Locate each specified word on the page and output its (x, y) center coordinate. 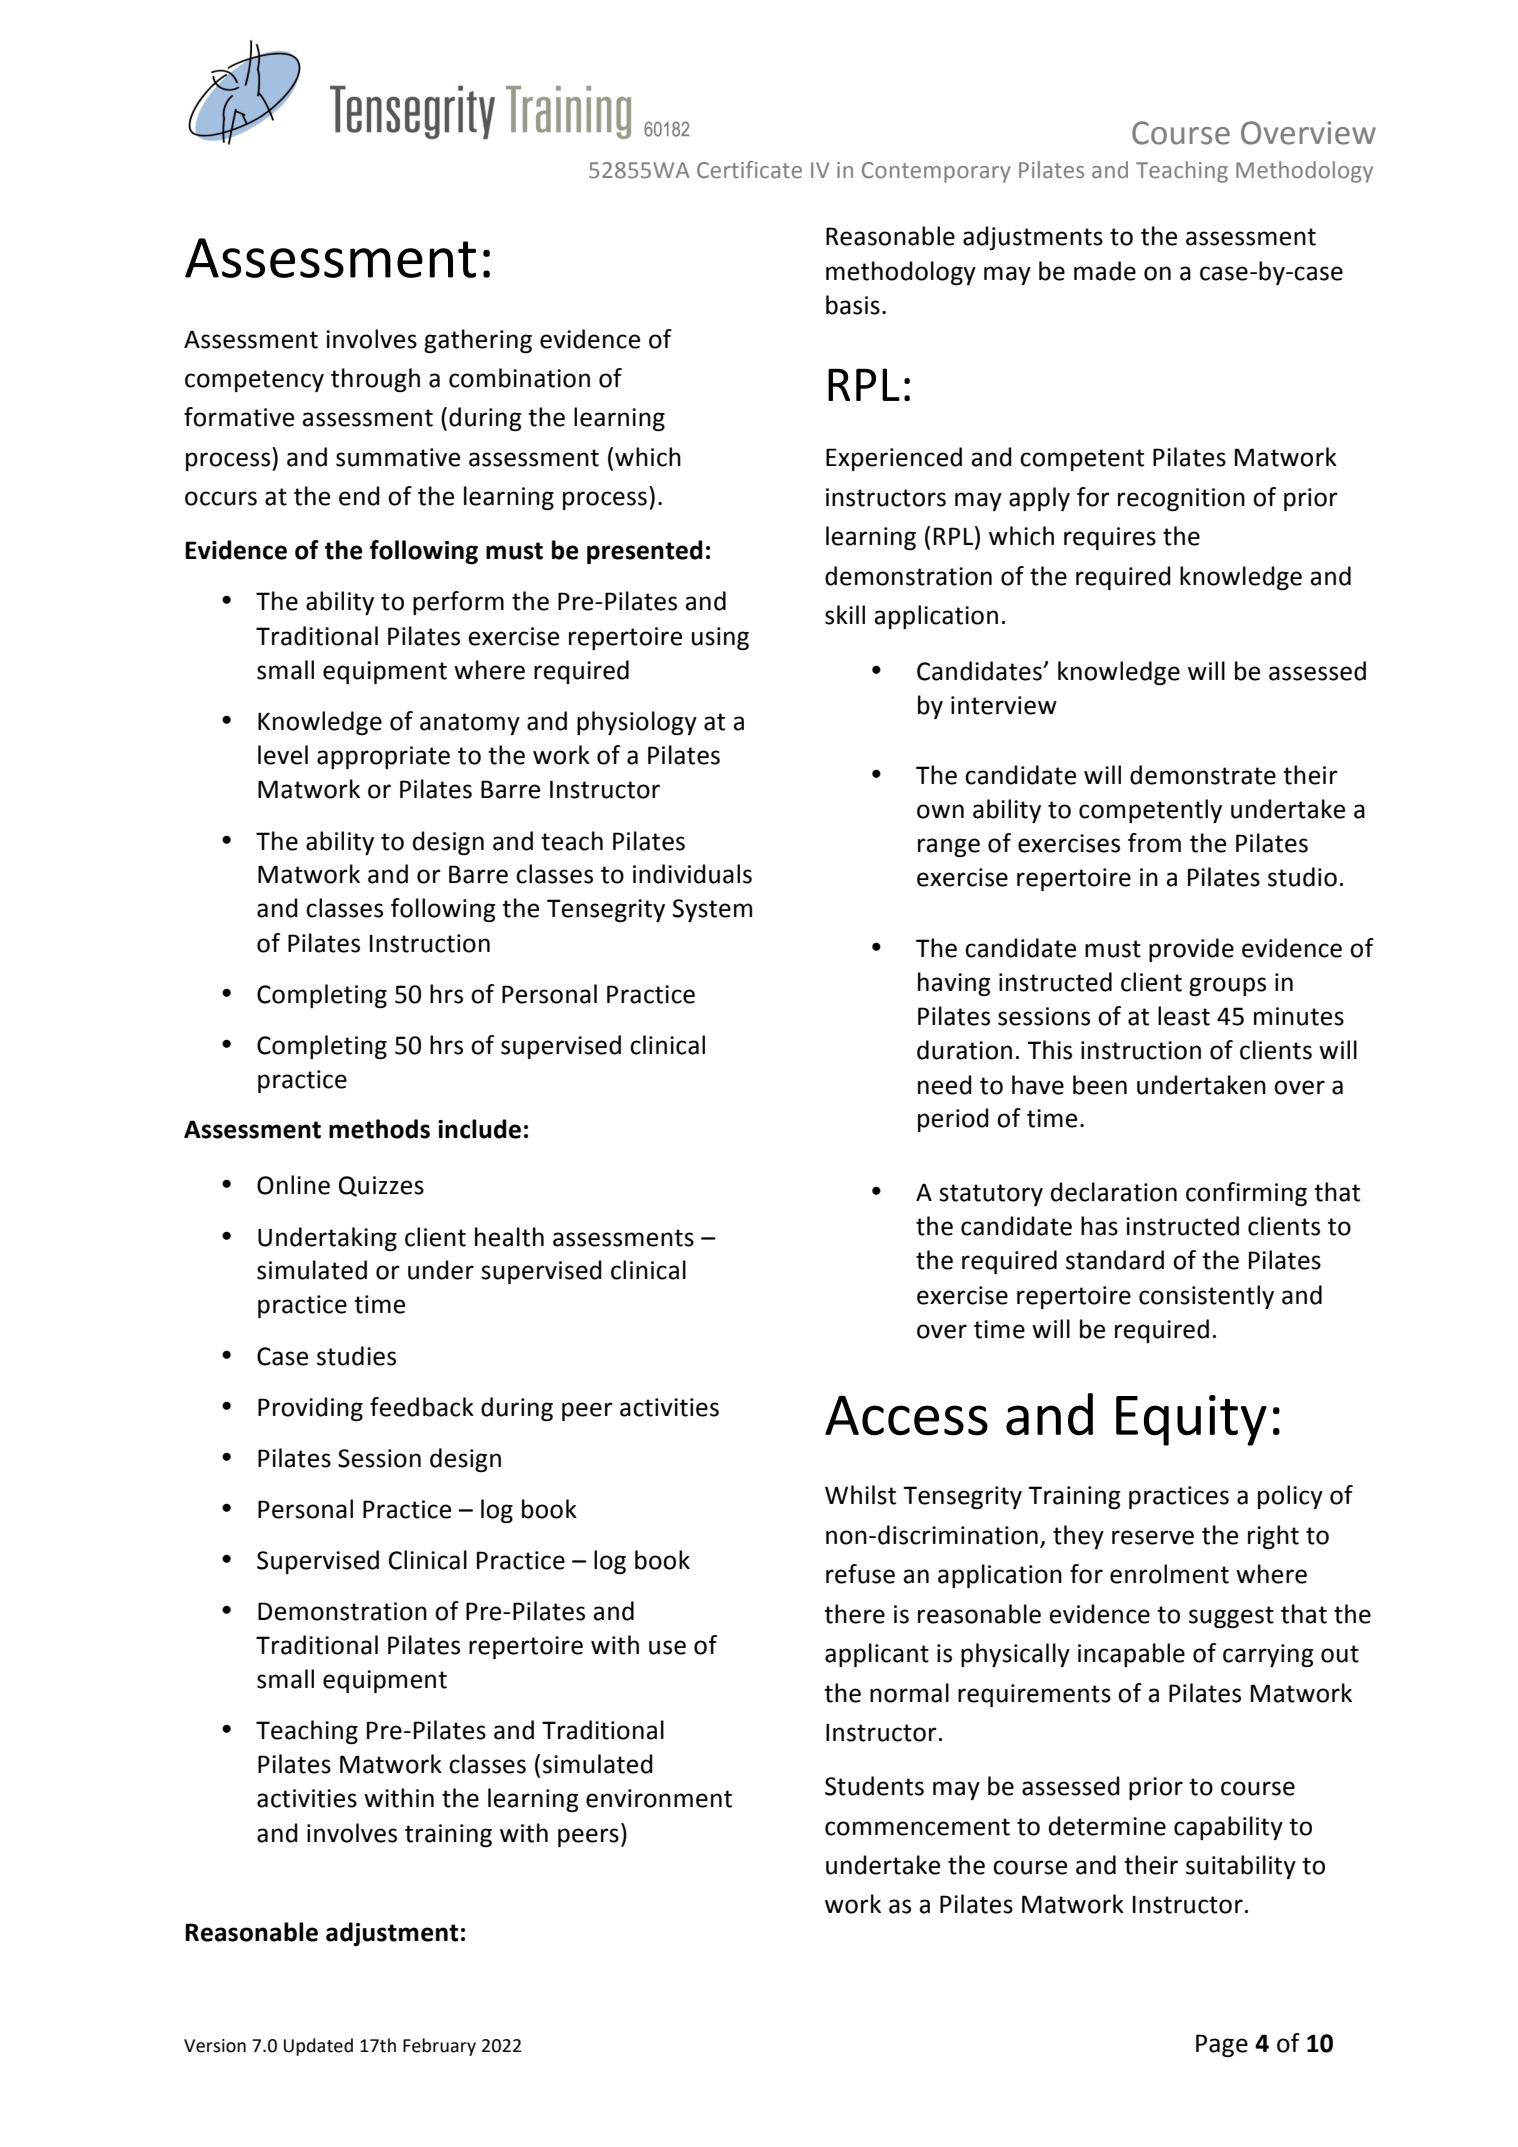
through (375, 380)
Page (1222, 2045)
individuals (692, 874)
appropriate (383, 757)
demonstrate (1203, 775)
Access (906, 1416)
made (1105, 271)
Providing (310, 1409)
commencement (917, 1827)
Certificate (749, 170)
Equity (1191, 1420)
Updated (318, 2047)
